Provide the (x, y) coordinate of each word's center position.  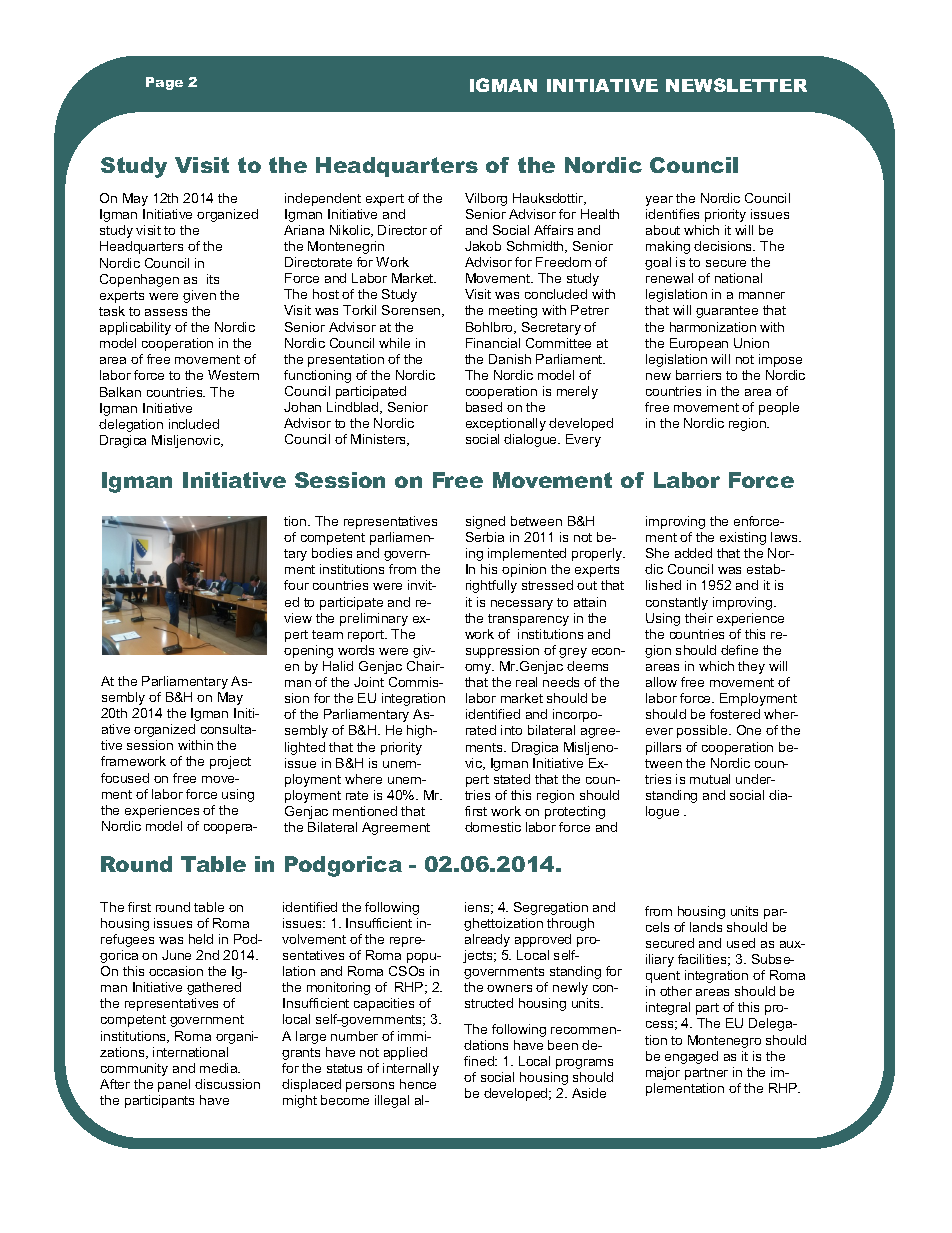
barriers (698, 375)
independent (323, 199)
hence (418, 1084)
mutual (710, 779)
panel (174, 1085)
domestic (493, 827)
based (484, 407)
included (194, 424)
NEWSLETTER (736, 85)
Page (164, 83)
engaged (691, 1057)
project (230, 762)
